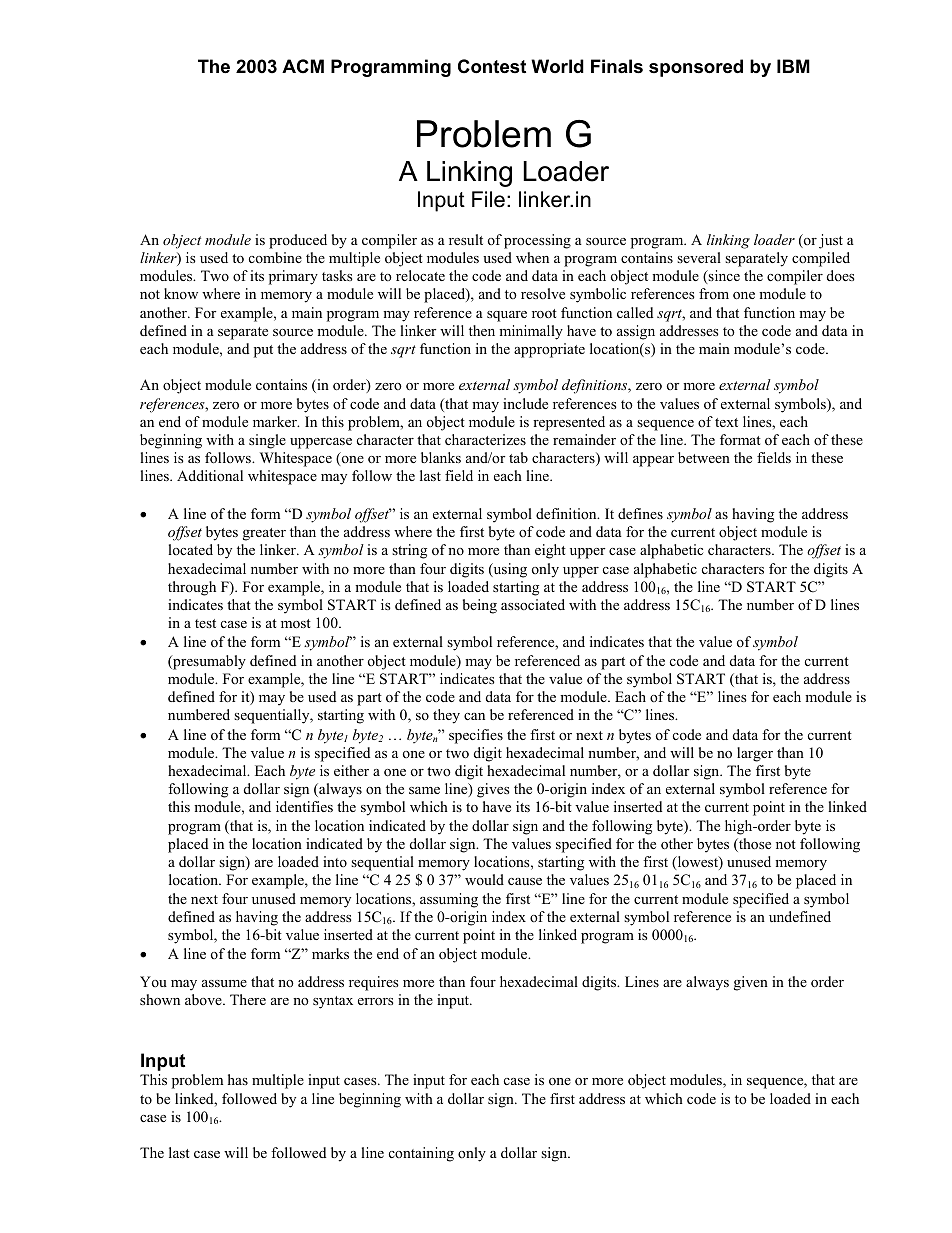  I want to click on ACM, so click(303, 66).
